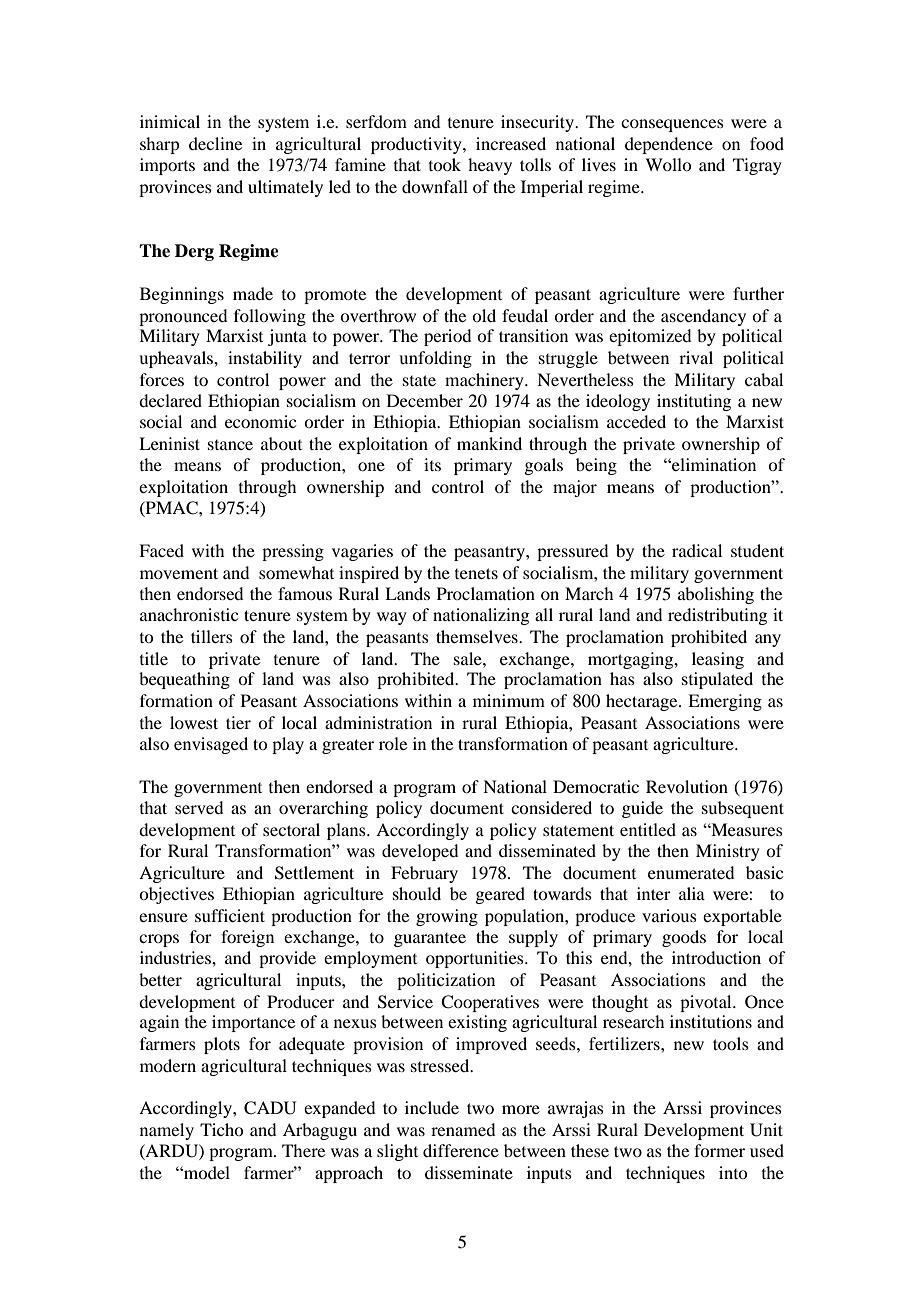  What do you see at coordinates (718, 660) in the document?
I see `leasing` at bounding box center [718, 660].
